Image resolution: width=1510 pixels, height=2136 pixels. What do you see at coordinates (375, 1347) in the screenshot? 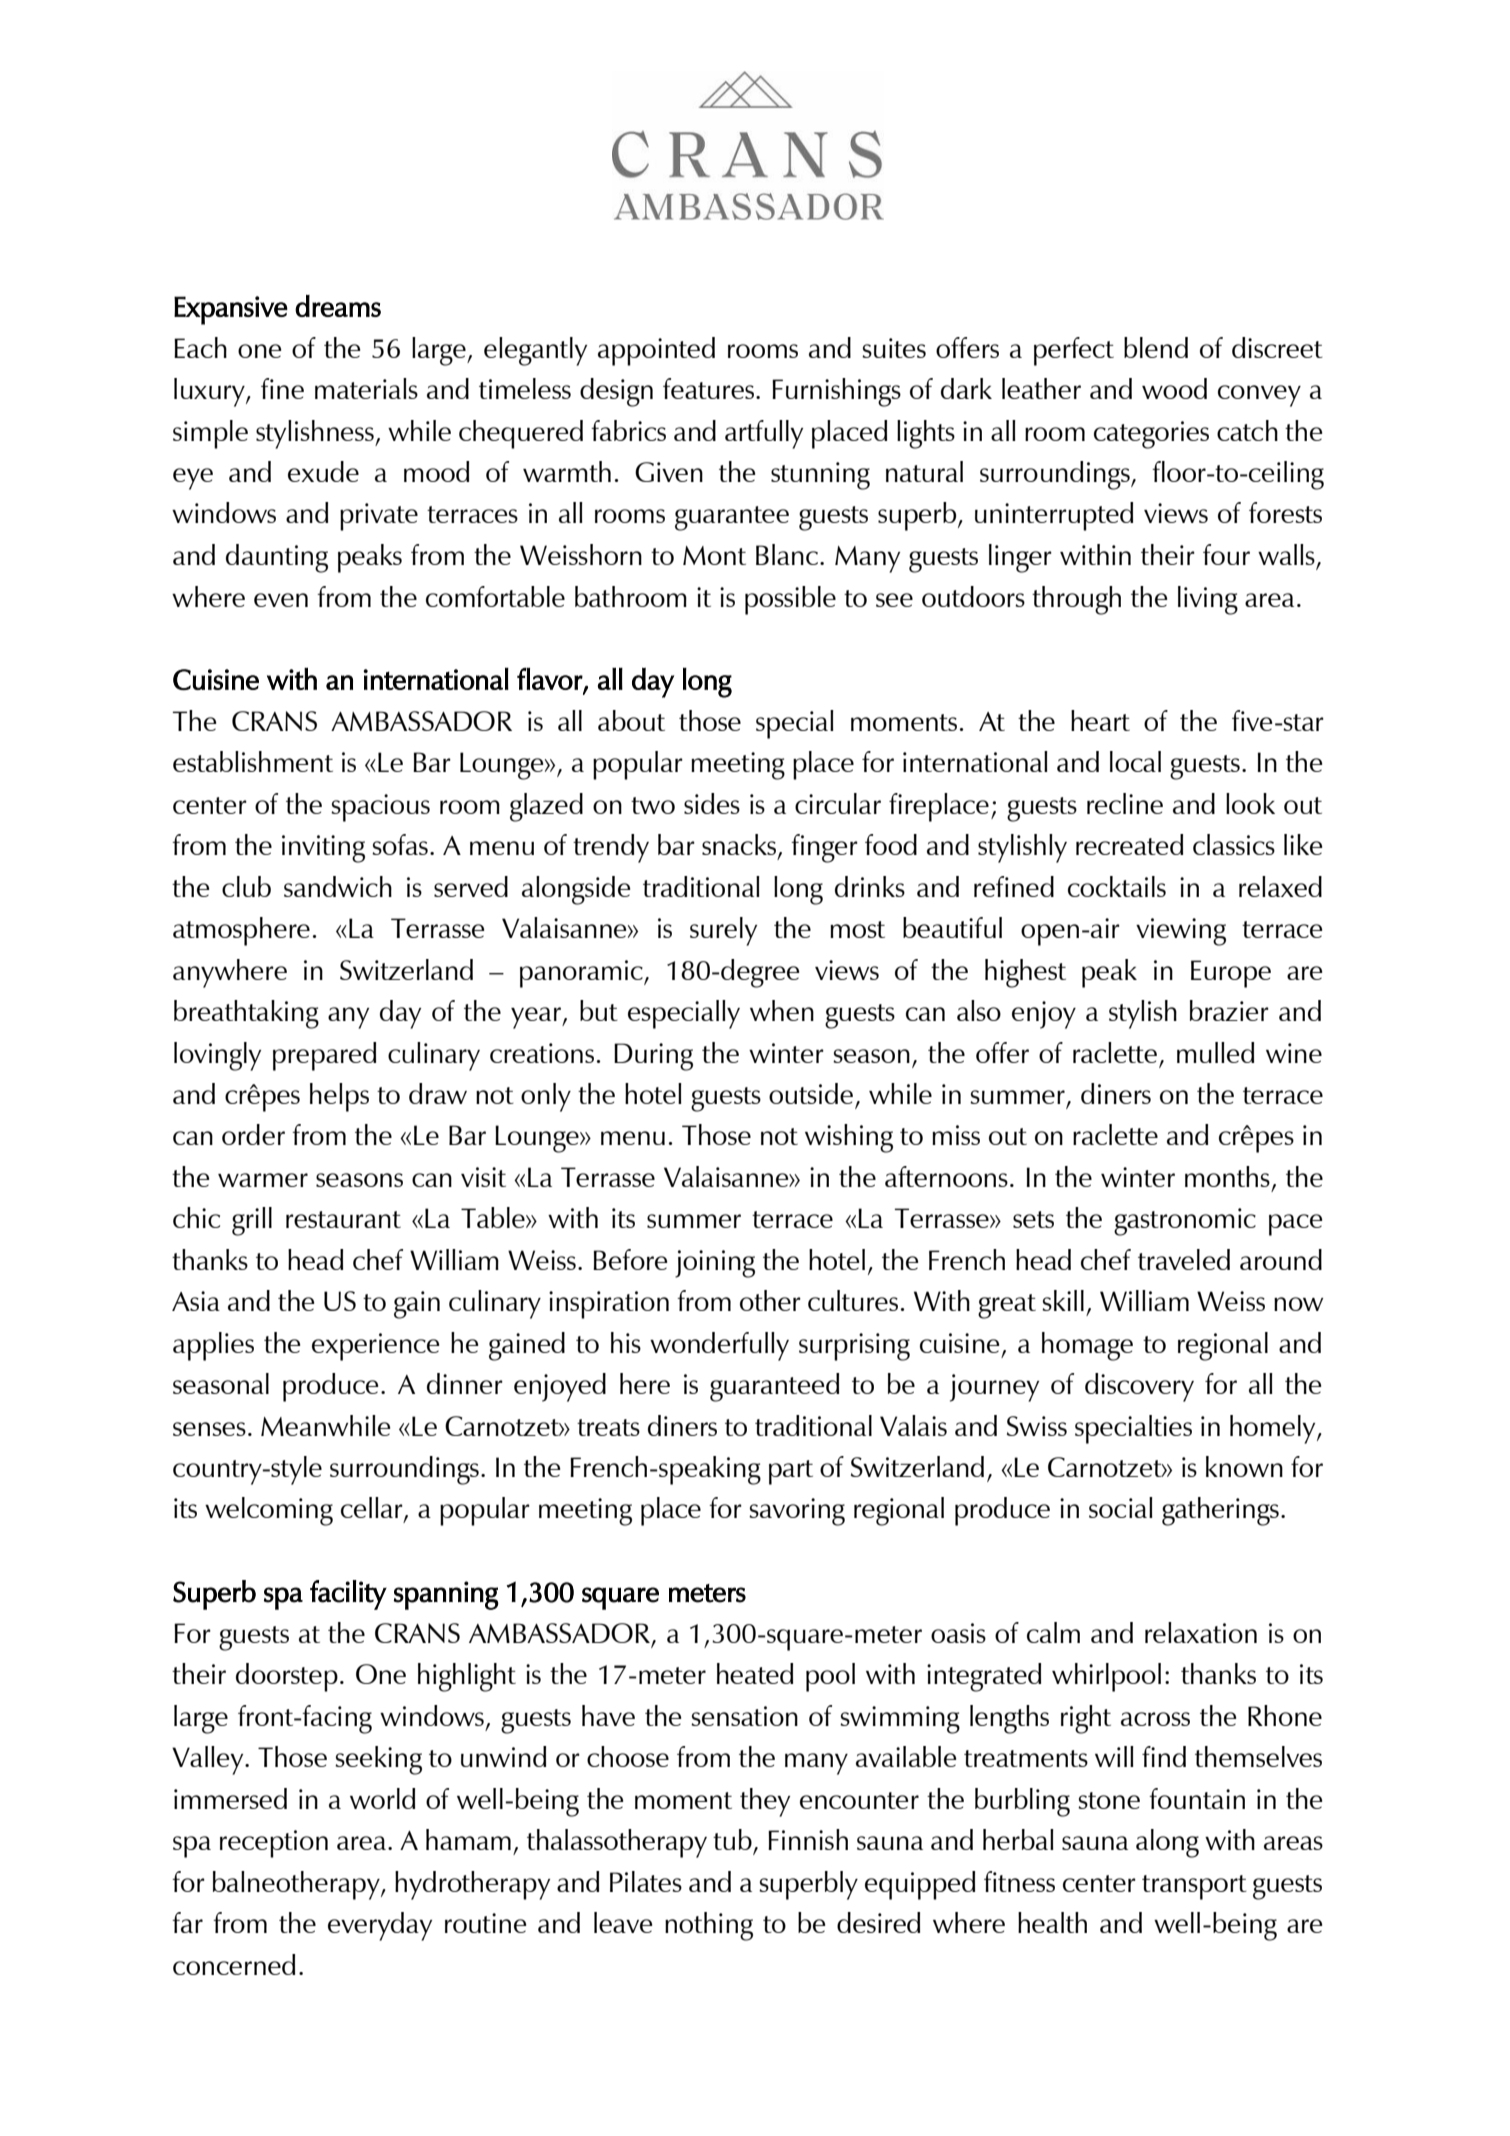
I see `experience` at bounding box center [375, 1347].
